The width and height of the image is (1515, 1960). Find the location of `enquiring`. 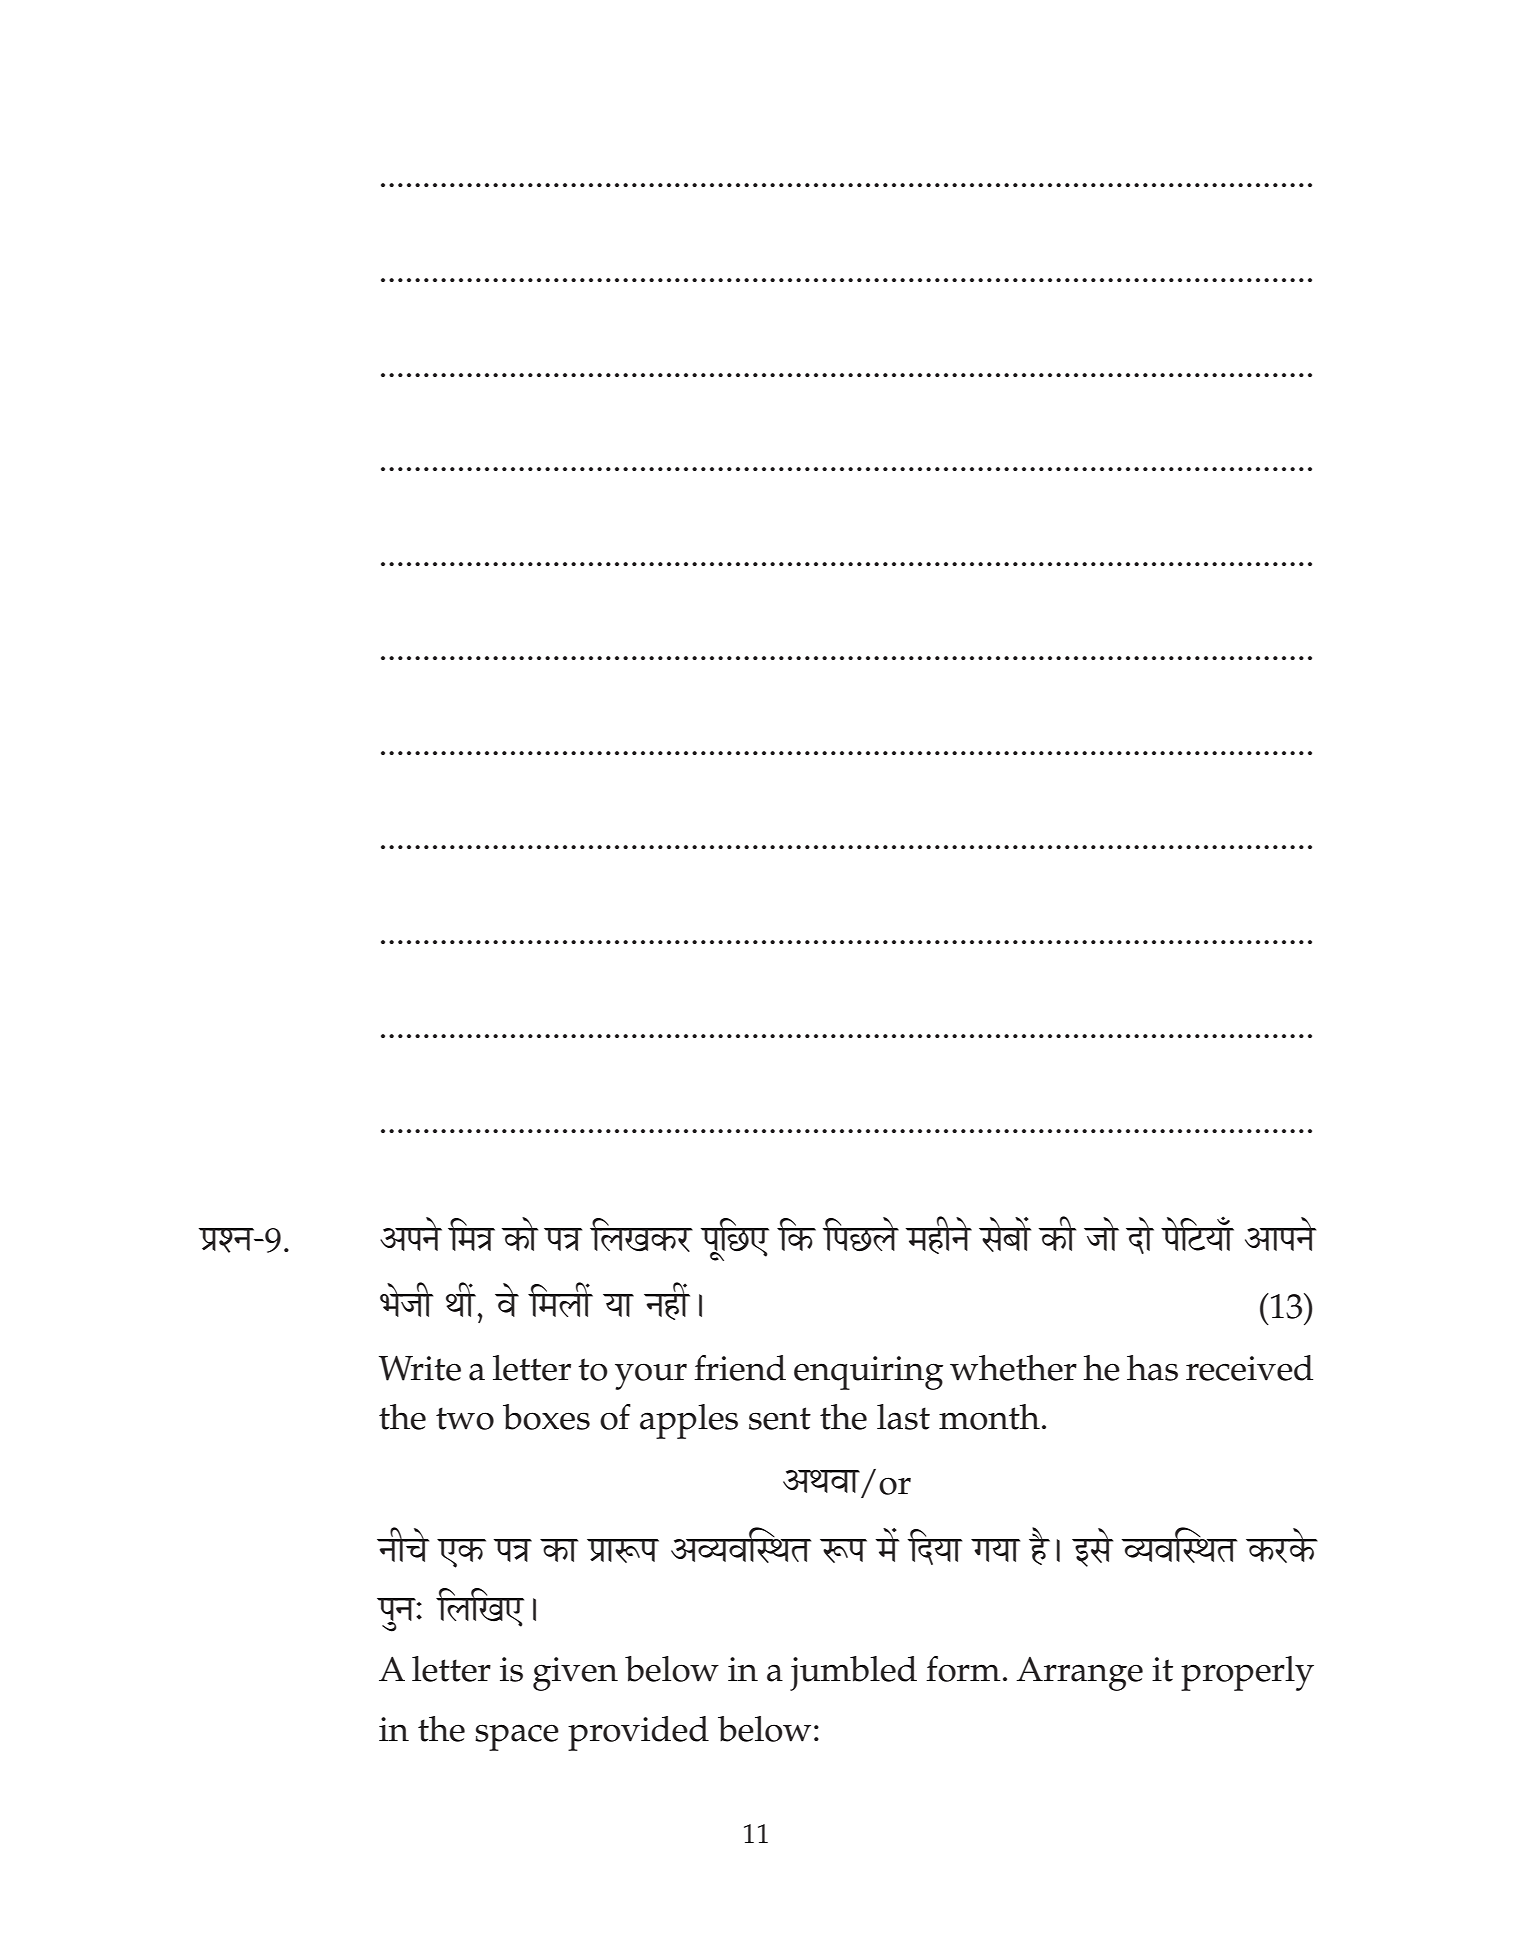

enquiring is located at coordinates (868, 1373).
